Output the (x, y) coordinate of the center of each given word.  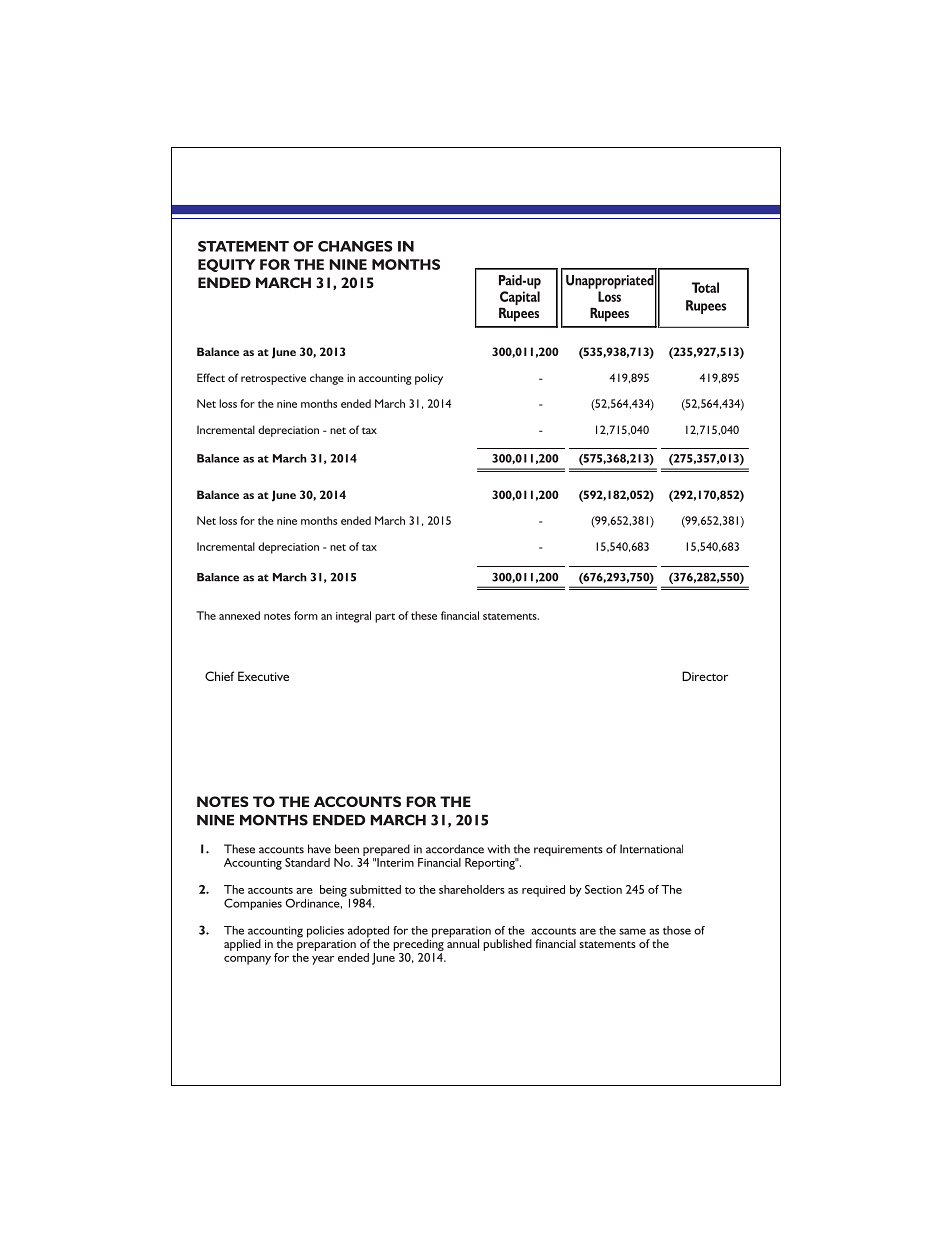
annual (463, 942)
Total (705, 287)
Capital (520, 299)
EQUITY (226, 265)
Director (705, 676)
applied (242, 945)
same (632, 931)
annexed (239, 615)
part (385, 618)
